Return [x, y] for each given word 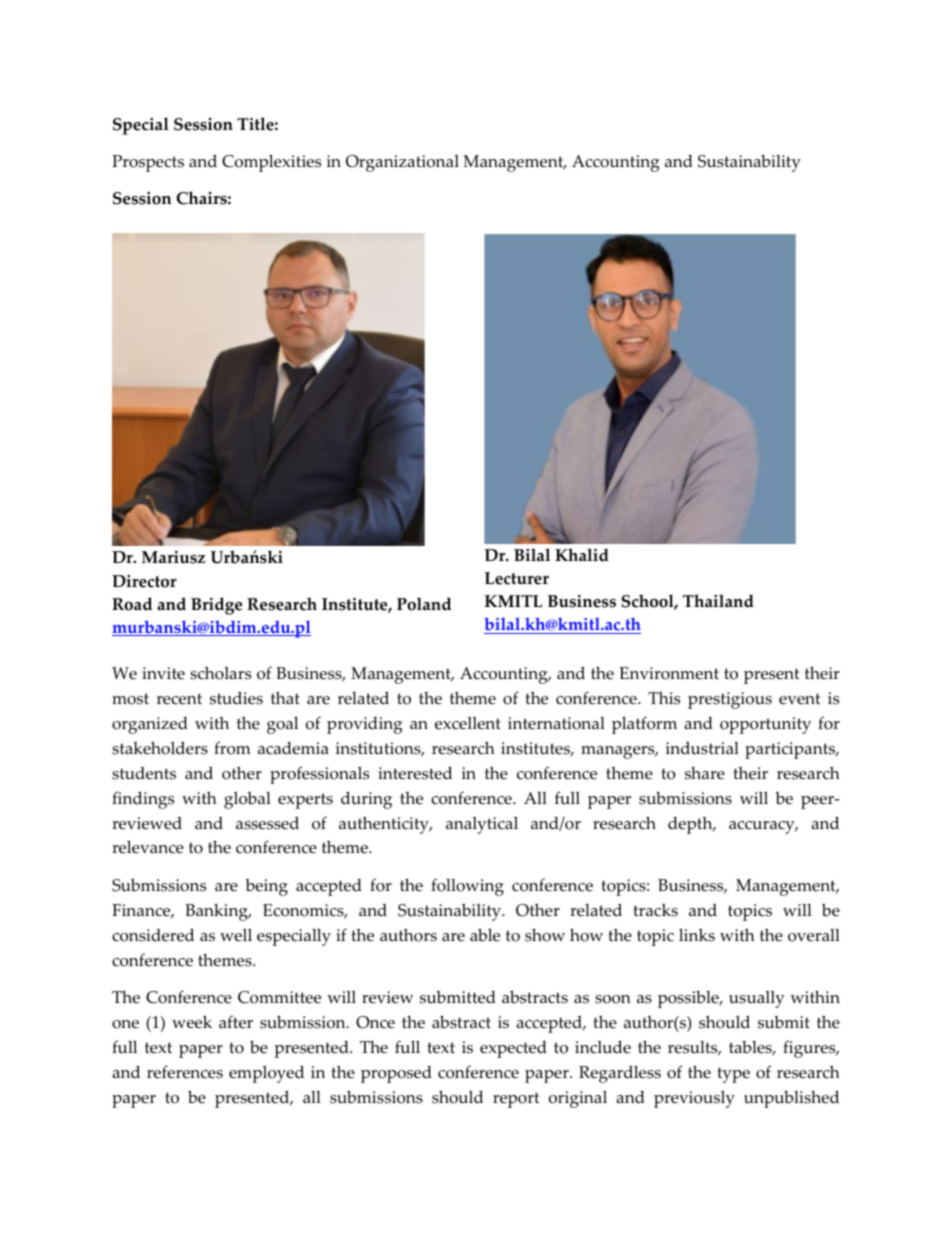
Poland [424, 604]
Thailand [718, 601]
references [185, 1072]
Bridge [216, 606]
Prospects [148, 163]
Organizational [402, 163]
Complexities [271, 163]
